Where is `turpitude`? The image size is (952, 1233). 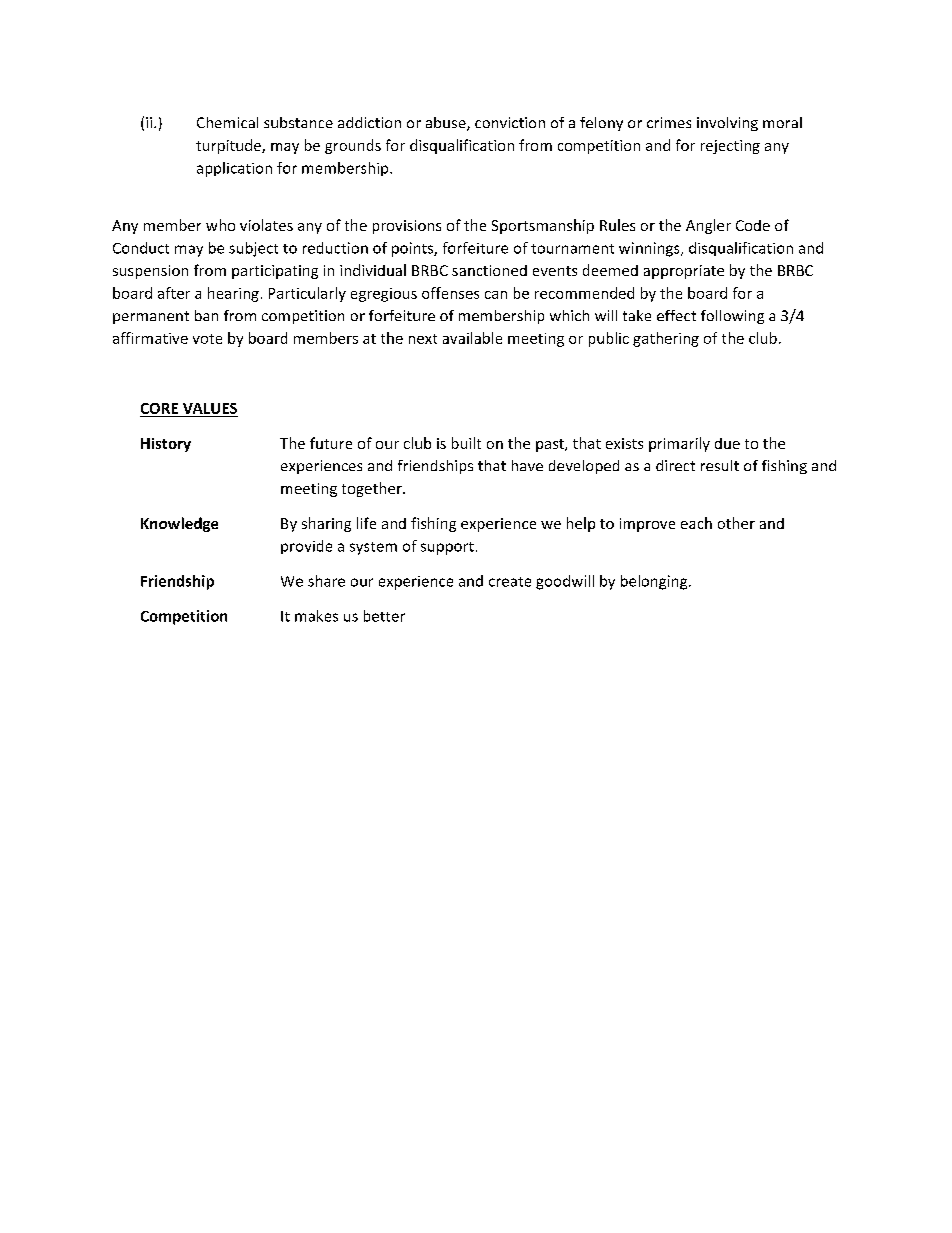 turpitude is located at coordinates (229, 146).
